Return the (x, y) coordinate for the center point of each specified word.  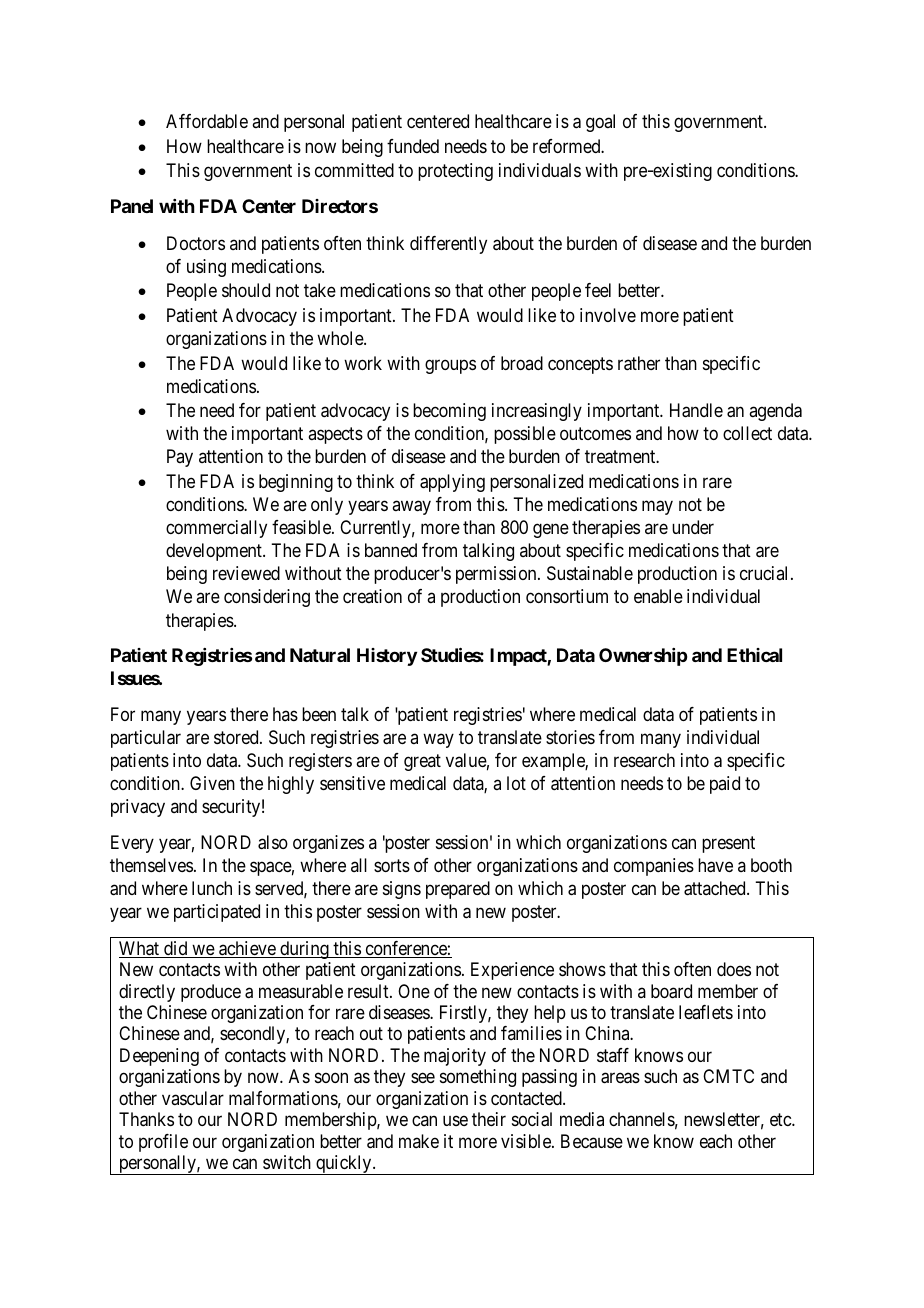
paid (725, 785)
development (215, 552)
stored (237, 737)
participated (217, 913)
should (246, 290)
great (422, 762)
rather (639, 363)
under (693, 527)
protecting (455, 172)
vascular (193, 1098)
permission (497, 575)
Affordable (207, 121)
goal (600, 123)
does (734, 969)
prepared (458, 890)
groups (450, 366)
